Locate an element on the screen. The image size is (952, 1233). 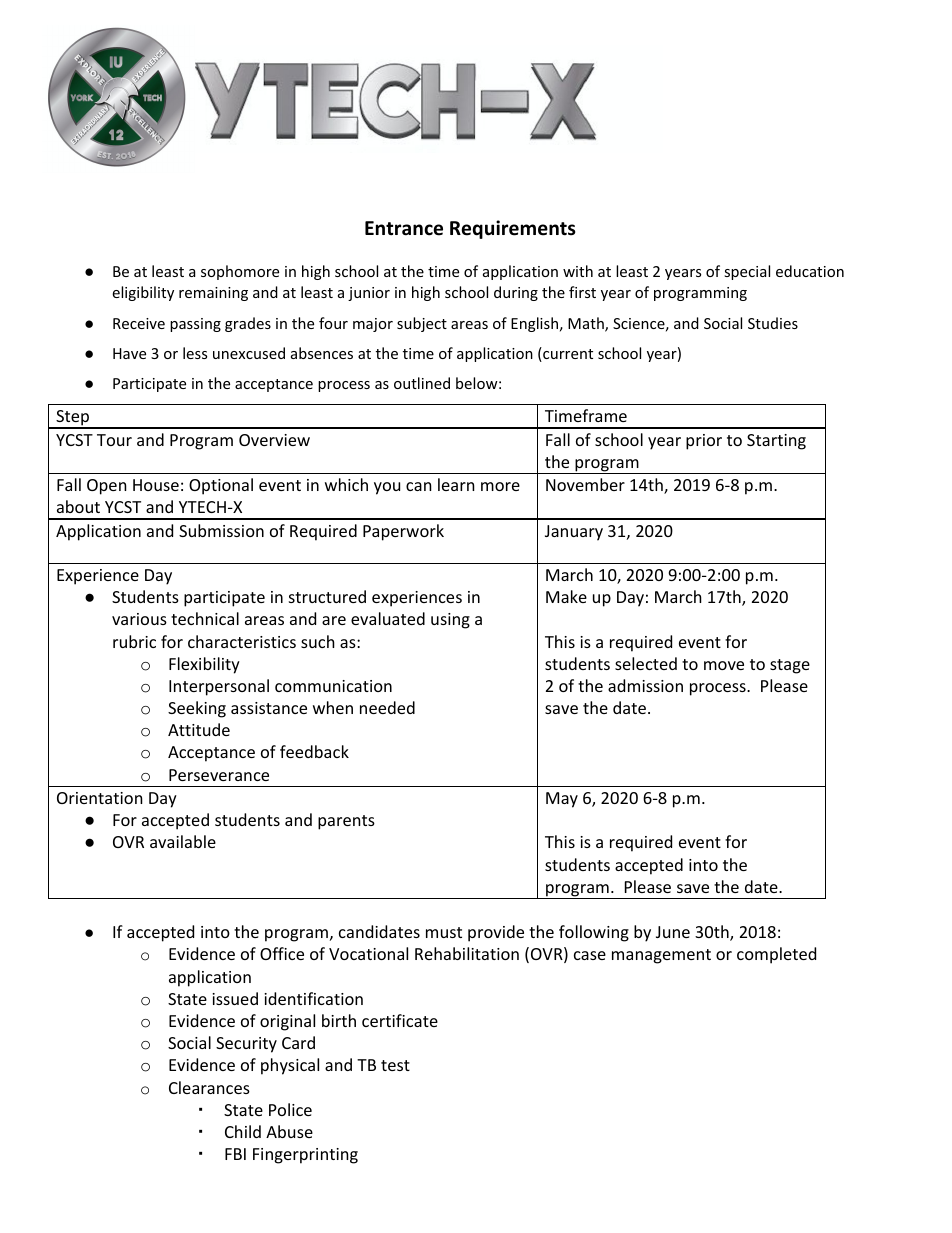
test is located at coordinates (395, 1065).
